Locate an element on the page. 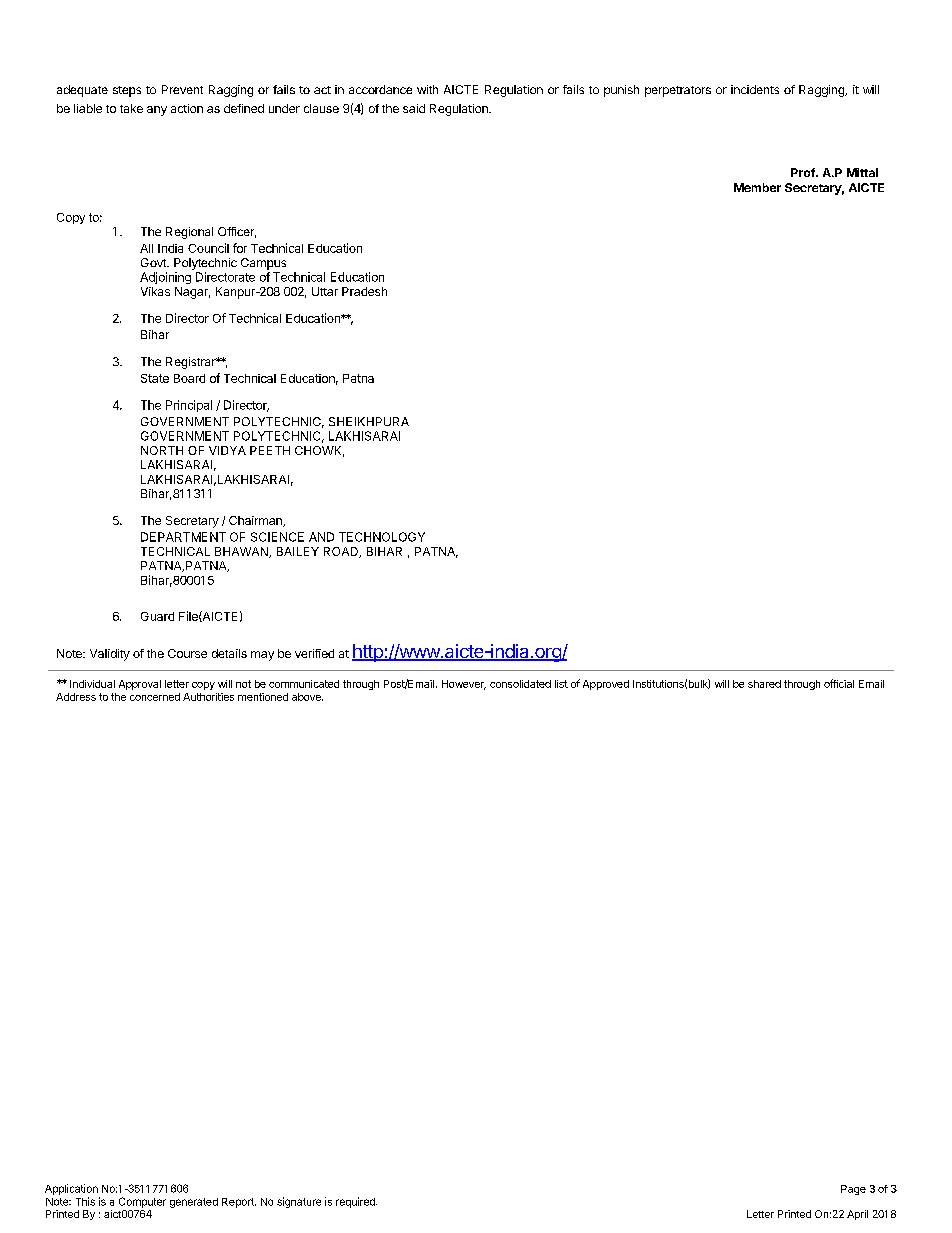  TECHNOLOGY is located at coordinates (382, 537).
